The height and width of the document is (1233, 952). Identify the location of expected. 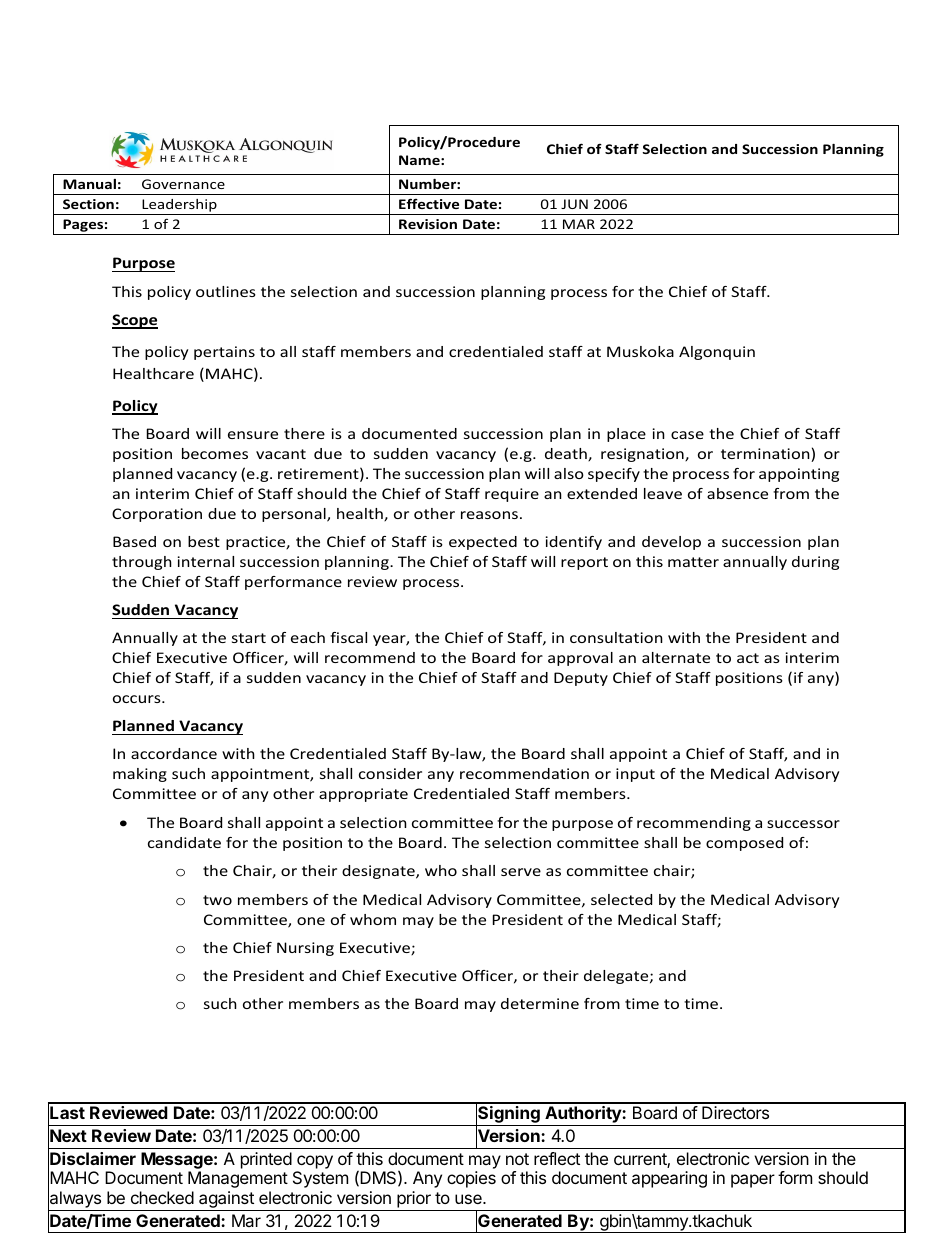
(483, 543).
